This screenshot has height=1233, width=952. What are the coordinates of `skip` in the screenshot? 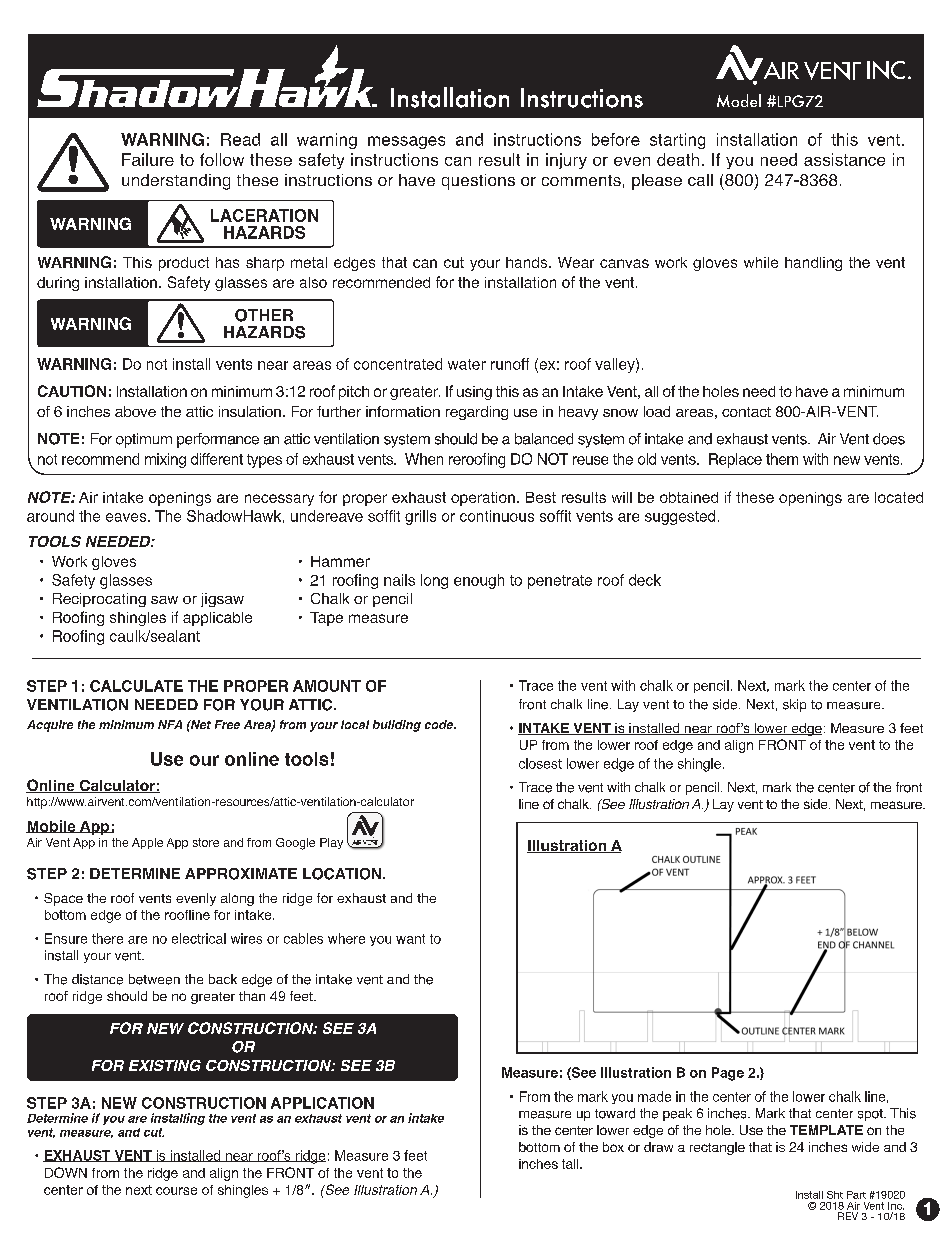 It's located at (794, 705).
